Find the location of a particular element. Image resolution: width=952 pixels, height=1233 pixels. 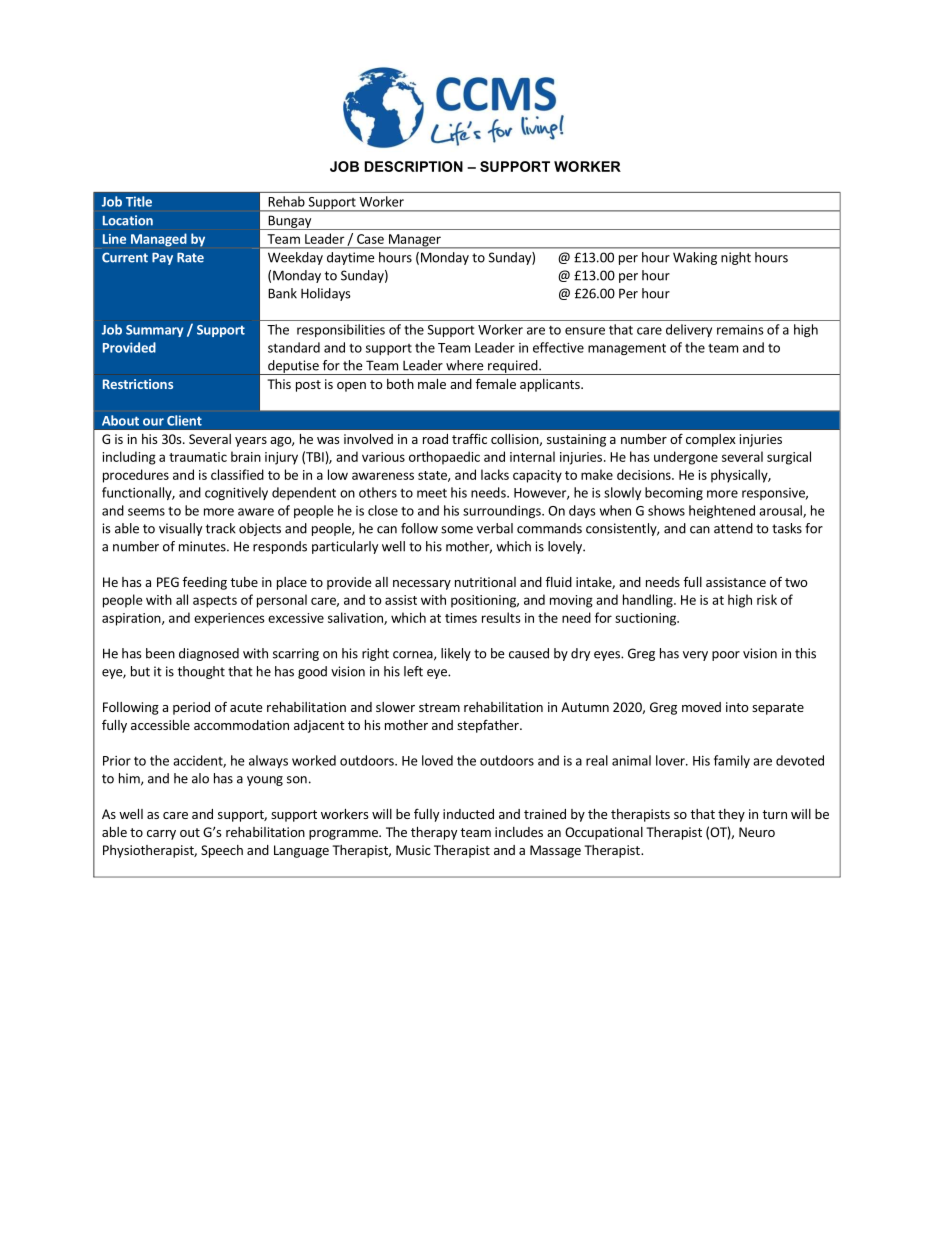

meet is located at coordinates (432, 493).
